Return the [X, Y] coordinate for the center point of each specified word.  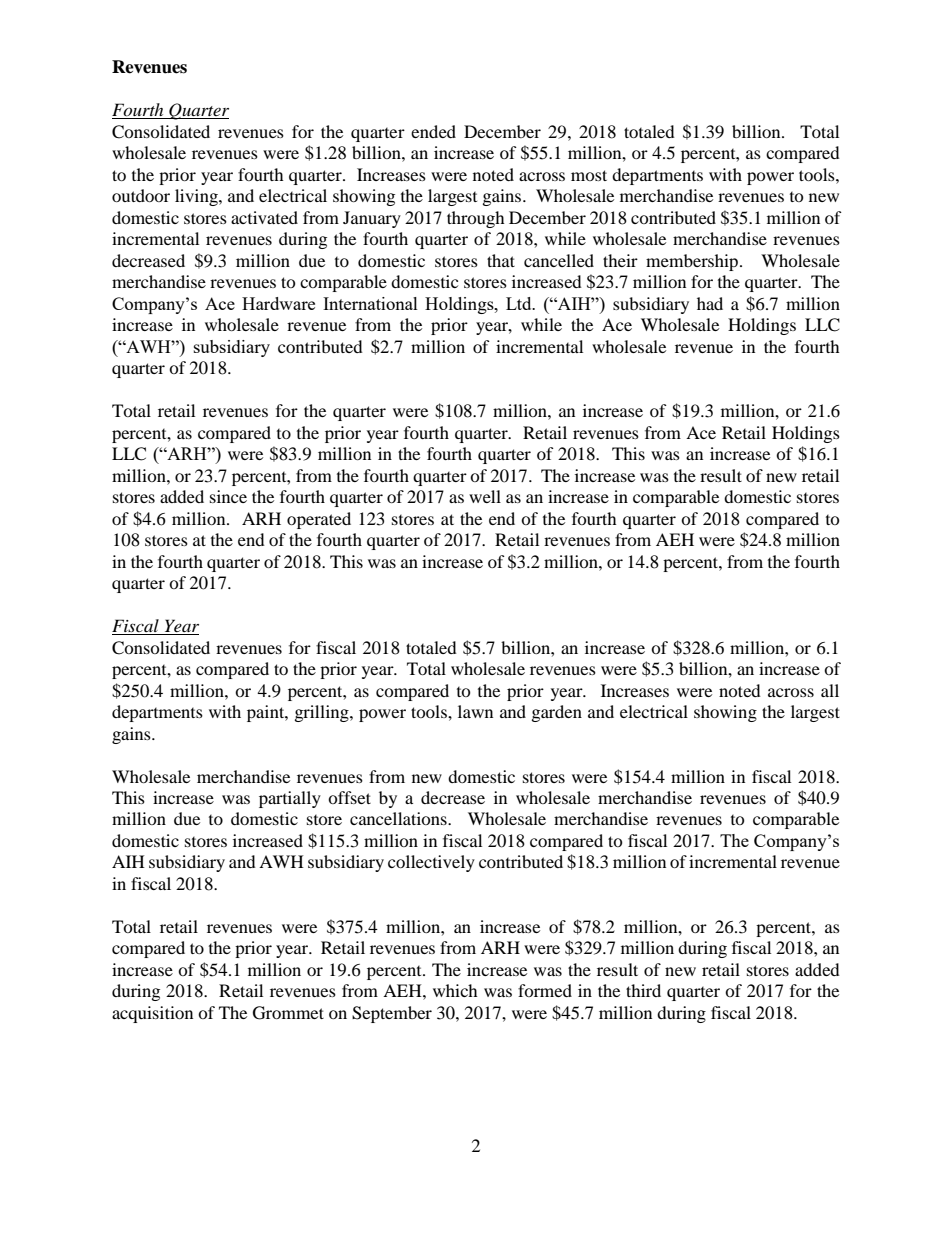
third [643, 990]
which [455, 990]
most [589, 175]
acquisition [152, 1014]
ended [433, 131]
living [197, 197]
